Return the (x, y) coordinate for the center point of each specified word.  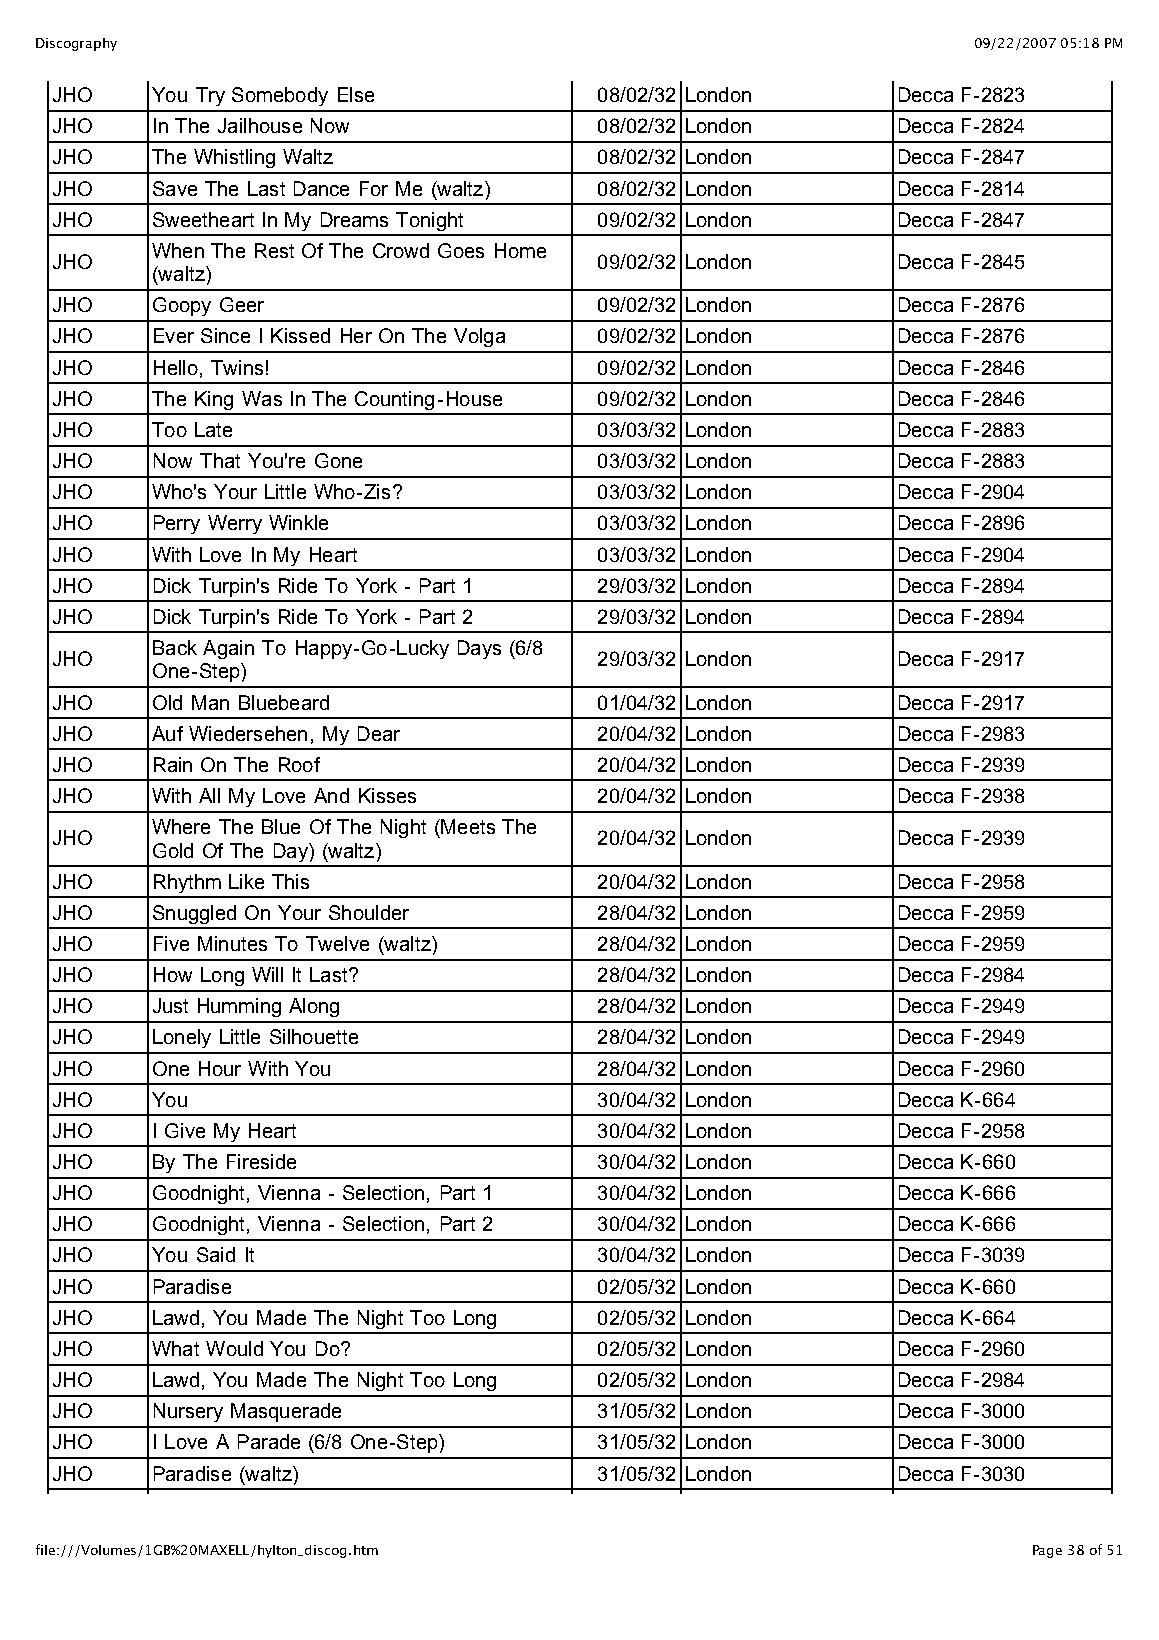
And (331, 795)
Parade (269, 1441)
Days (479, 649)
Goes (461, 250)
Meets (468, 826)
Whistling (234, 158)
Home (520, 250)
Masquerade (286, 1412)
